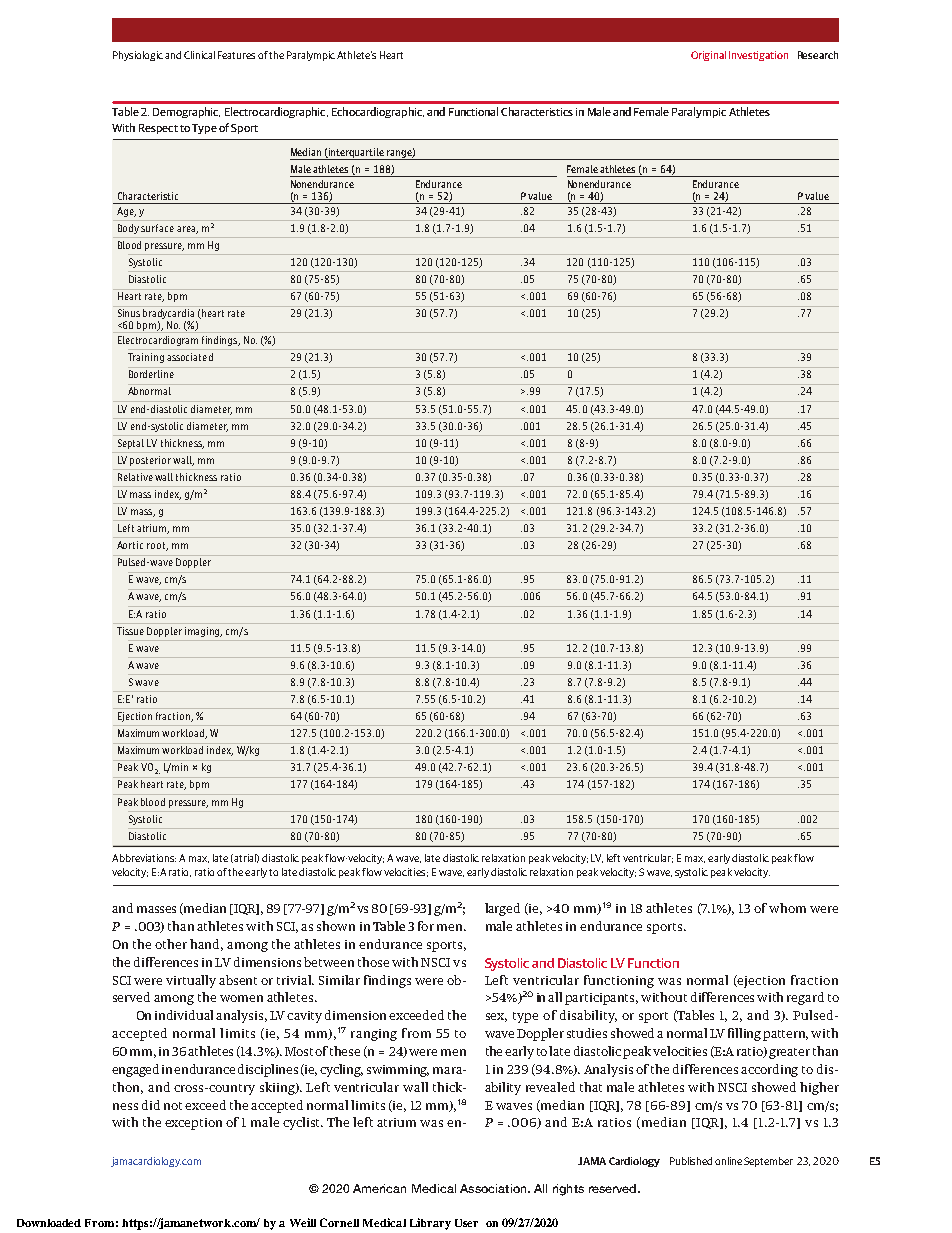  What do you see at coordinates (430, 1224) in the page?
I see `Library` at bounding box center [430, 1224].
